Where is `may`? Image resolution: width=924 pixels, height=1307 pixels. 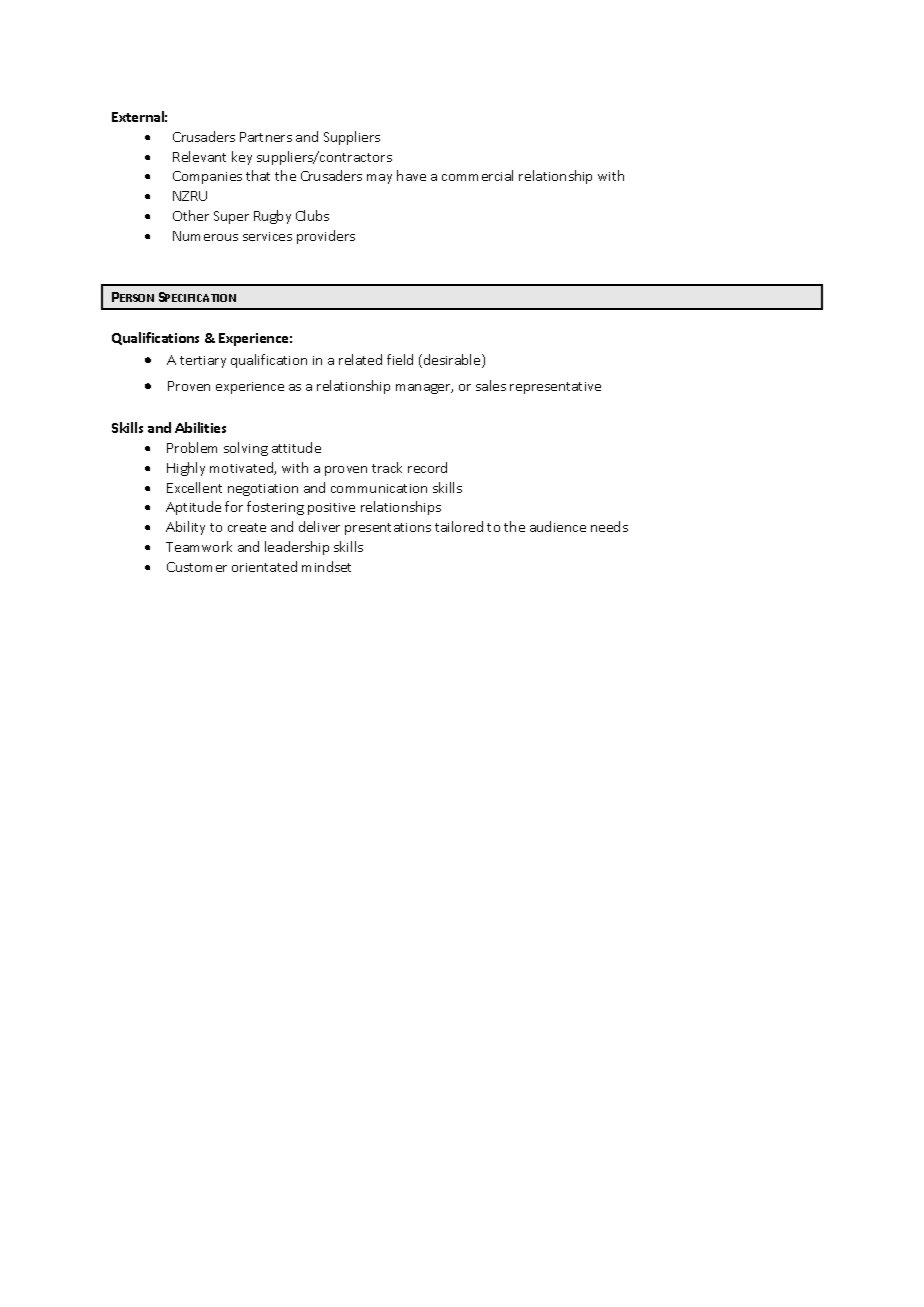
may is located at coordinates (379, 179).
